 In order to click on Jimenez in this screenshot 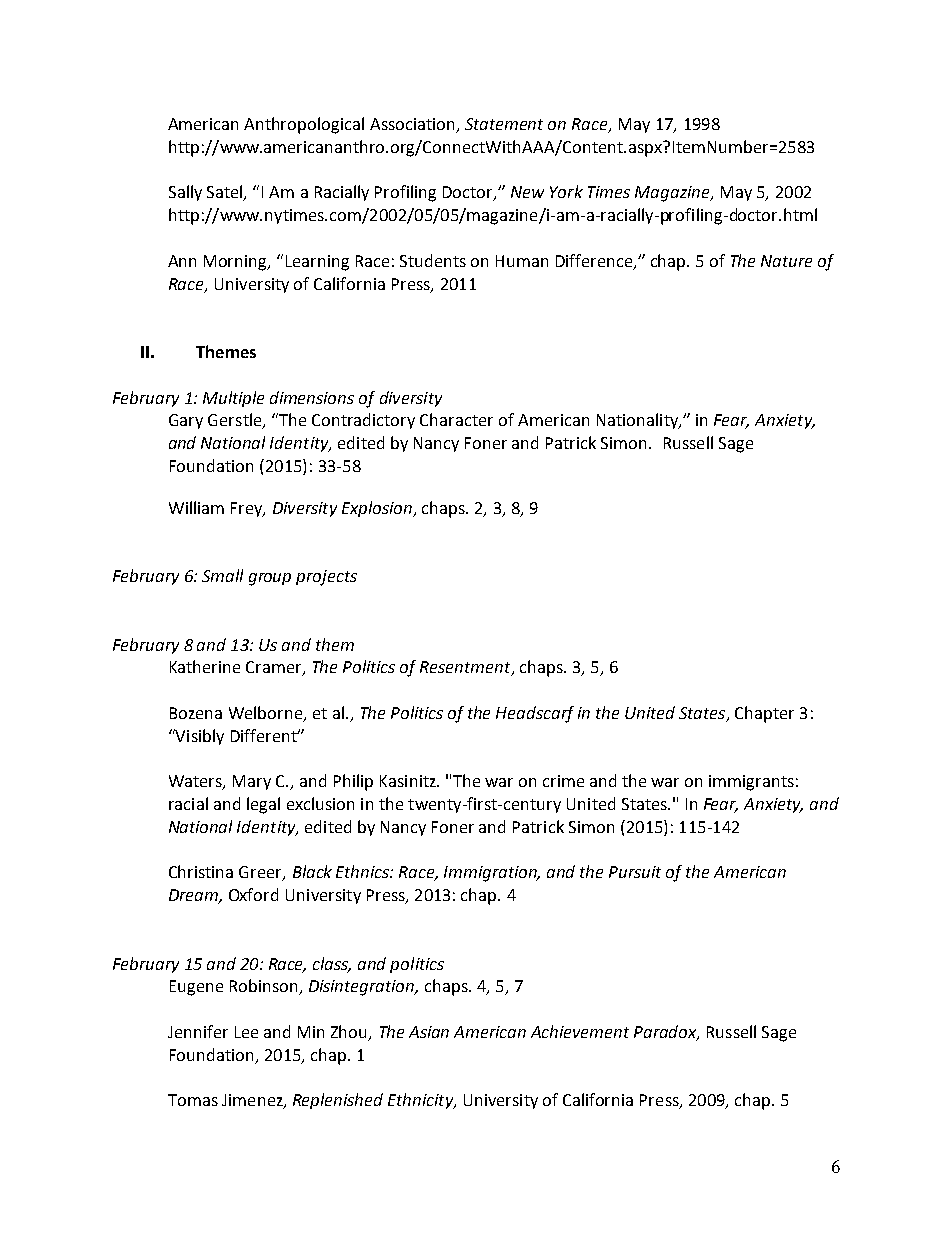, I will do `click(253, 1101)`.
